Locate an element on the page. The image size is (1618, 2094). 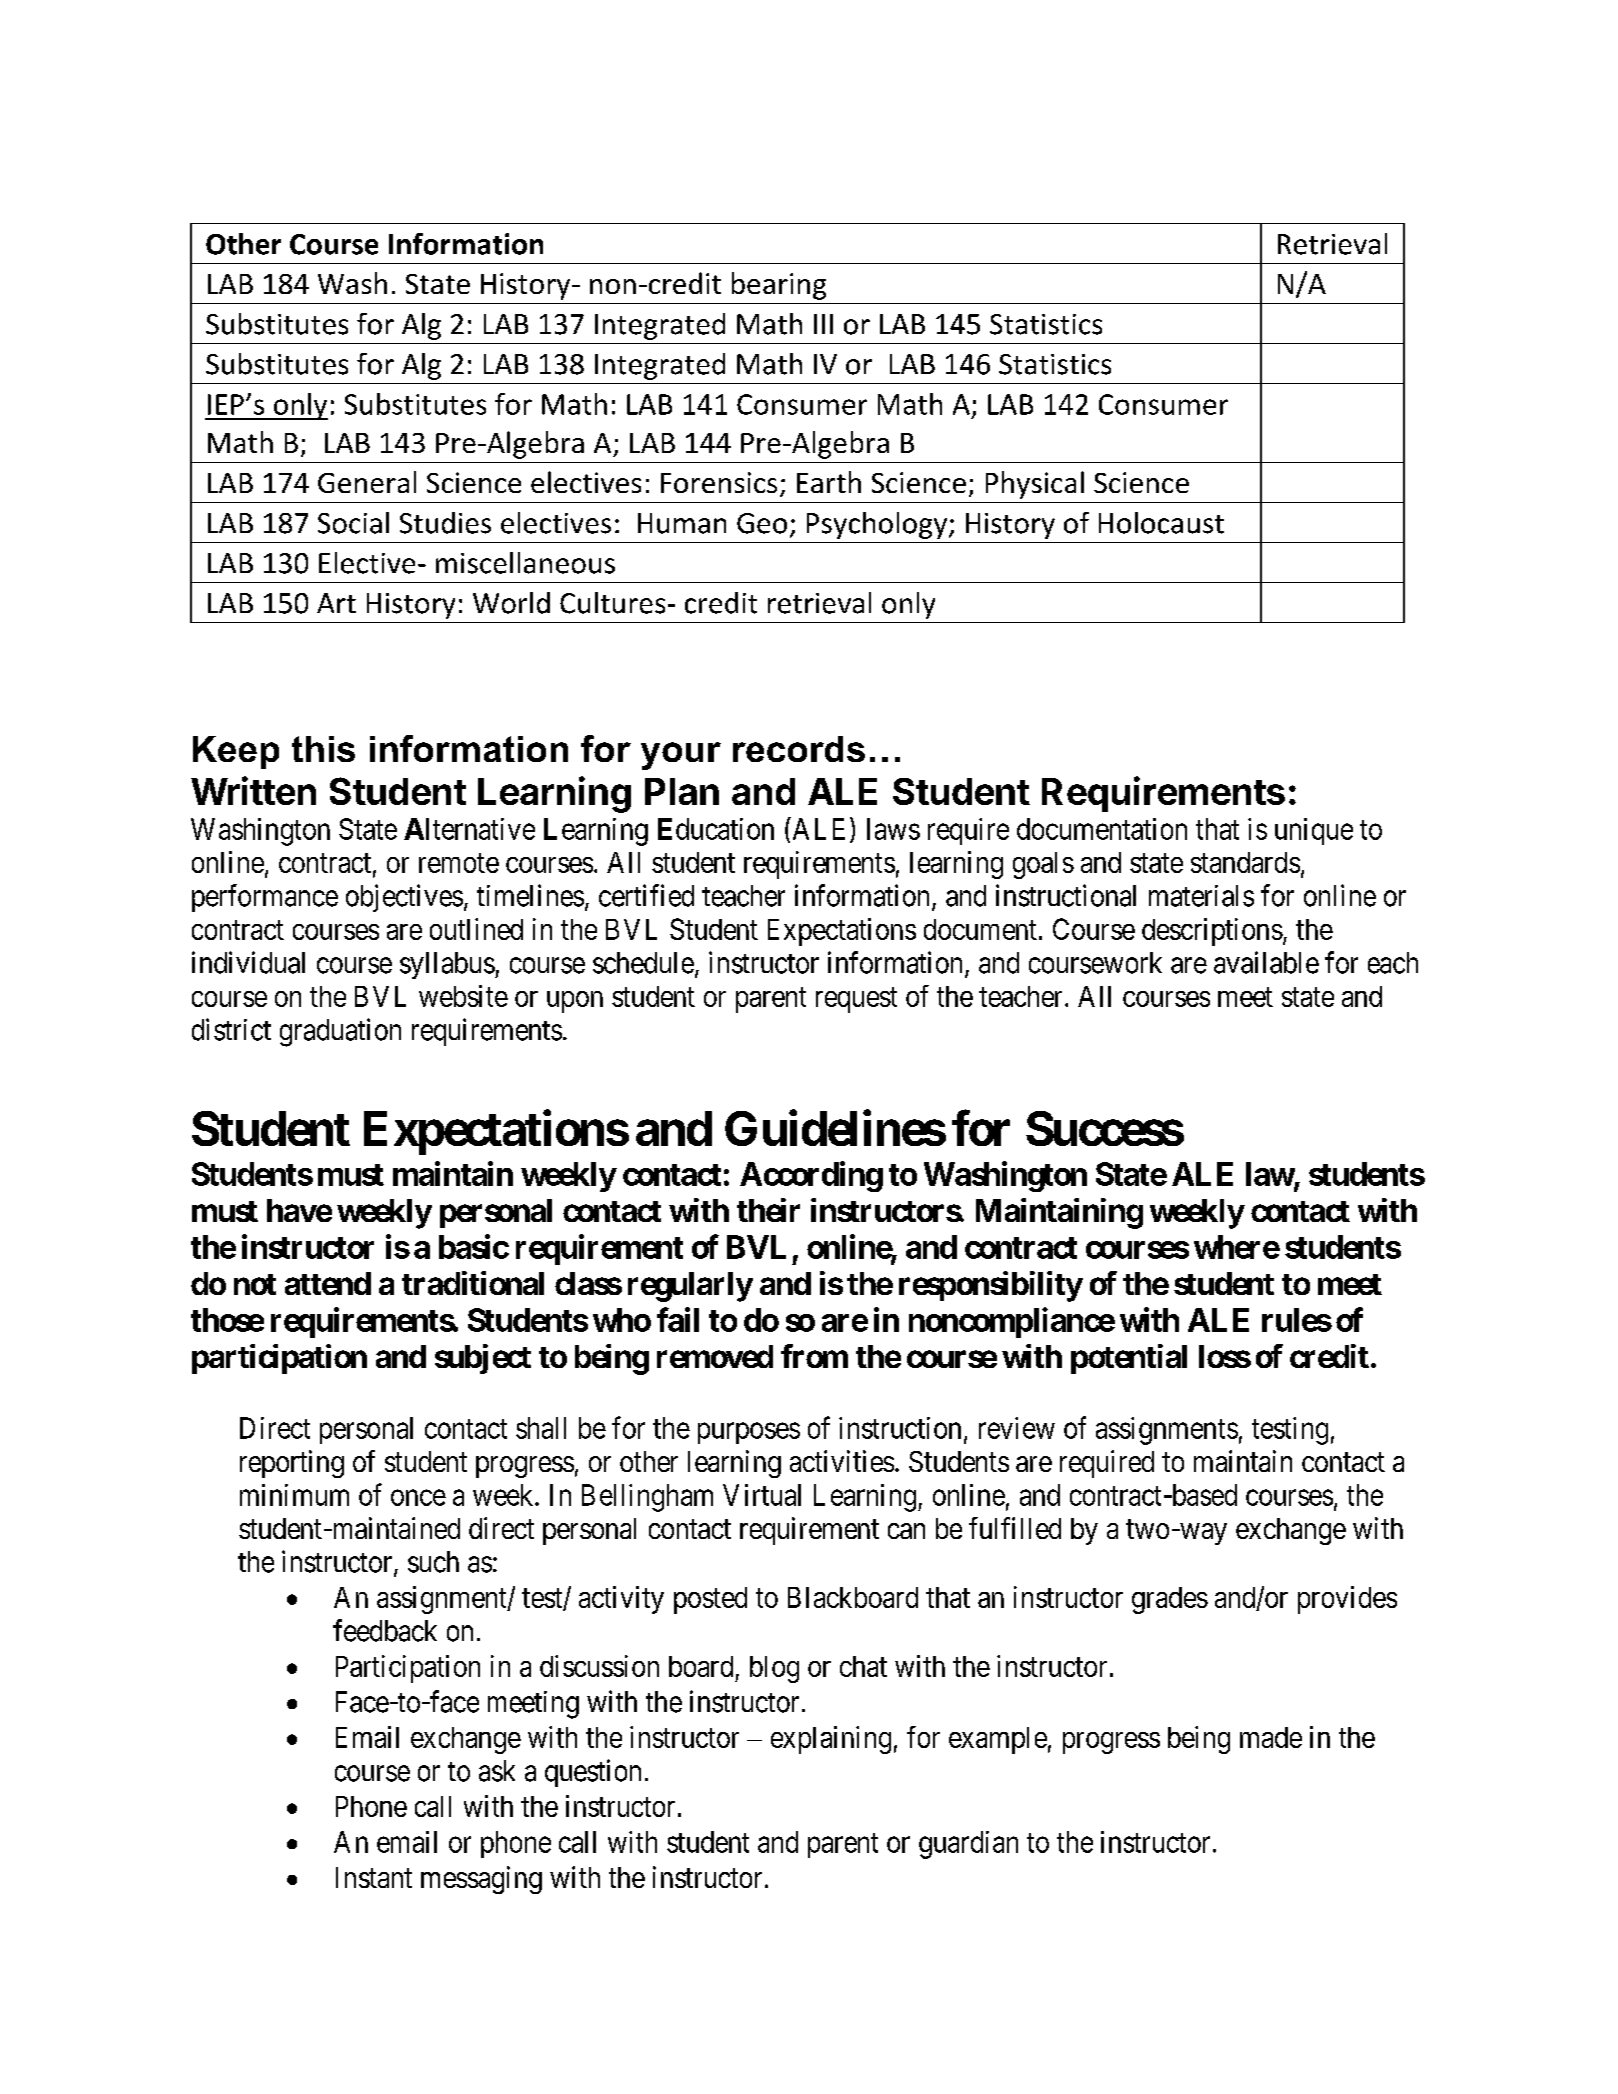
reporting is located at coordinates (292, 1464).
